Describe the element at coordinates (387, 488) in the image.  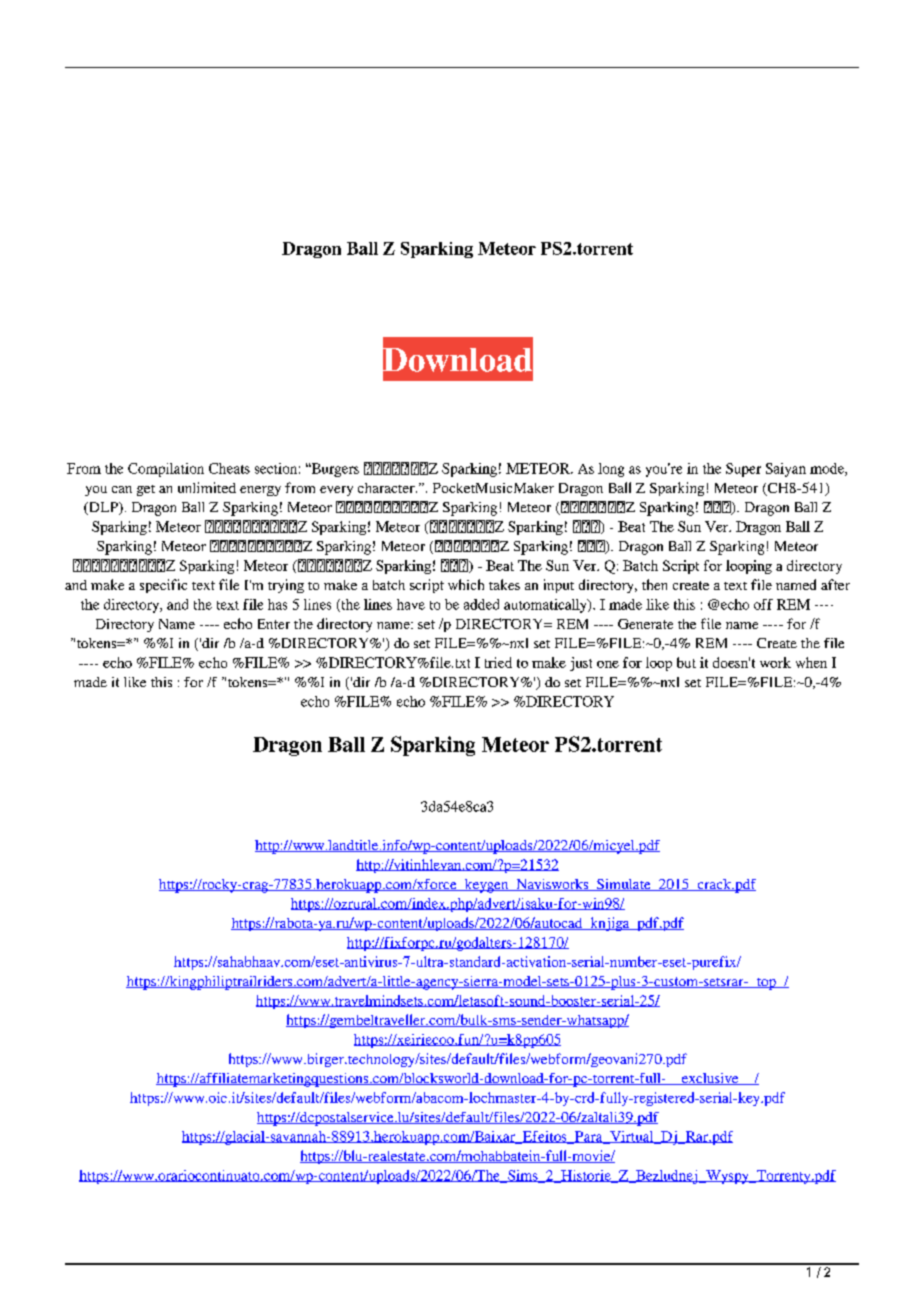
I see `character` at that location.
